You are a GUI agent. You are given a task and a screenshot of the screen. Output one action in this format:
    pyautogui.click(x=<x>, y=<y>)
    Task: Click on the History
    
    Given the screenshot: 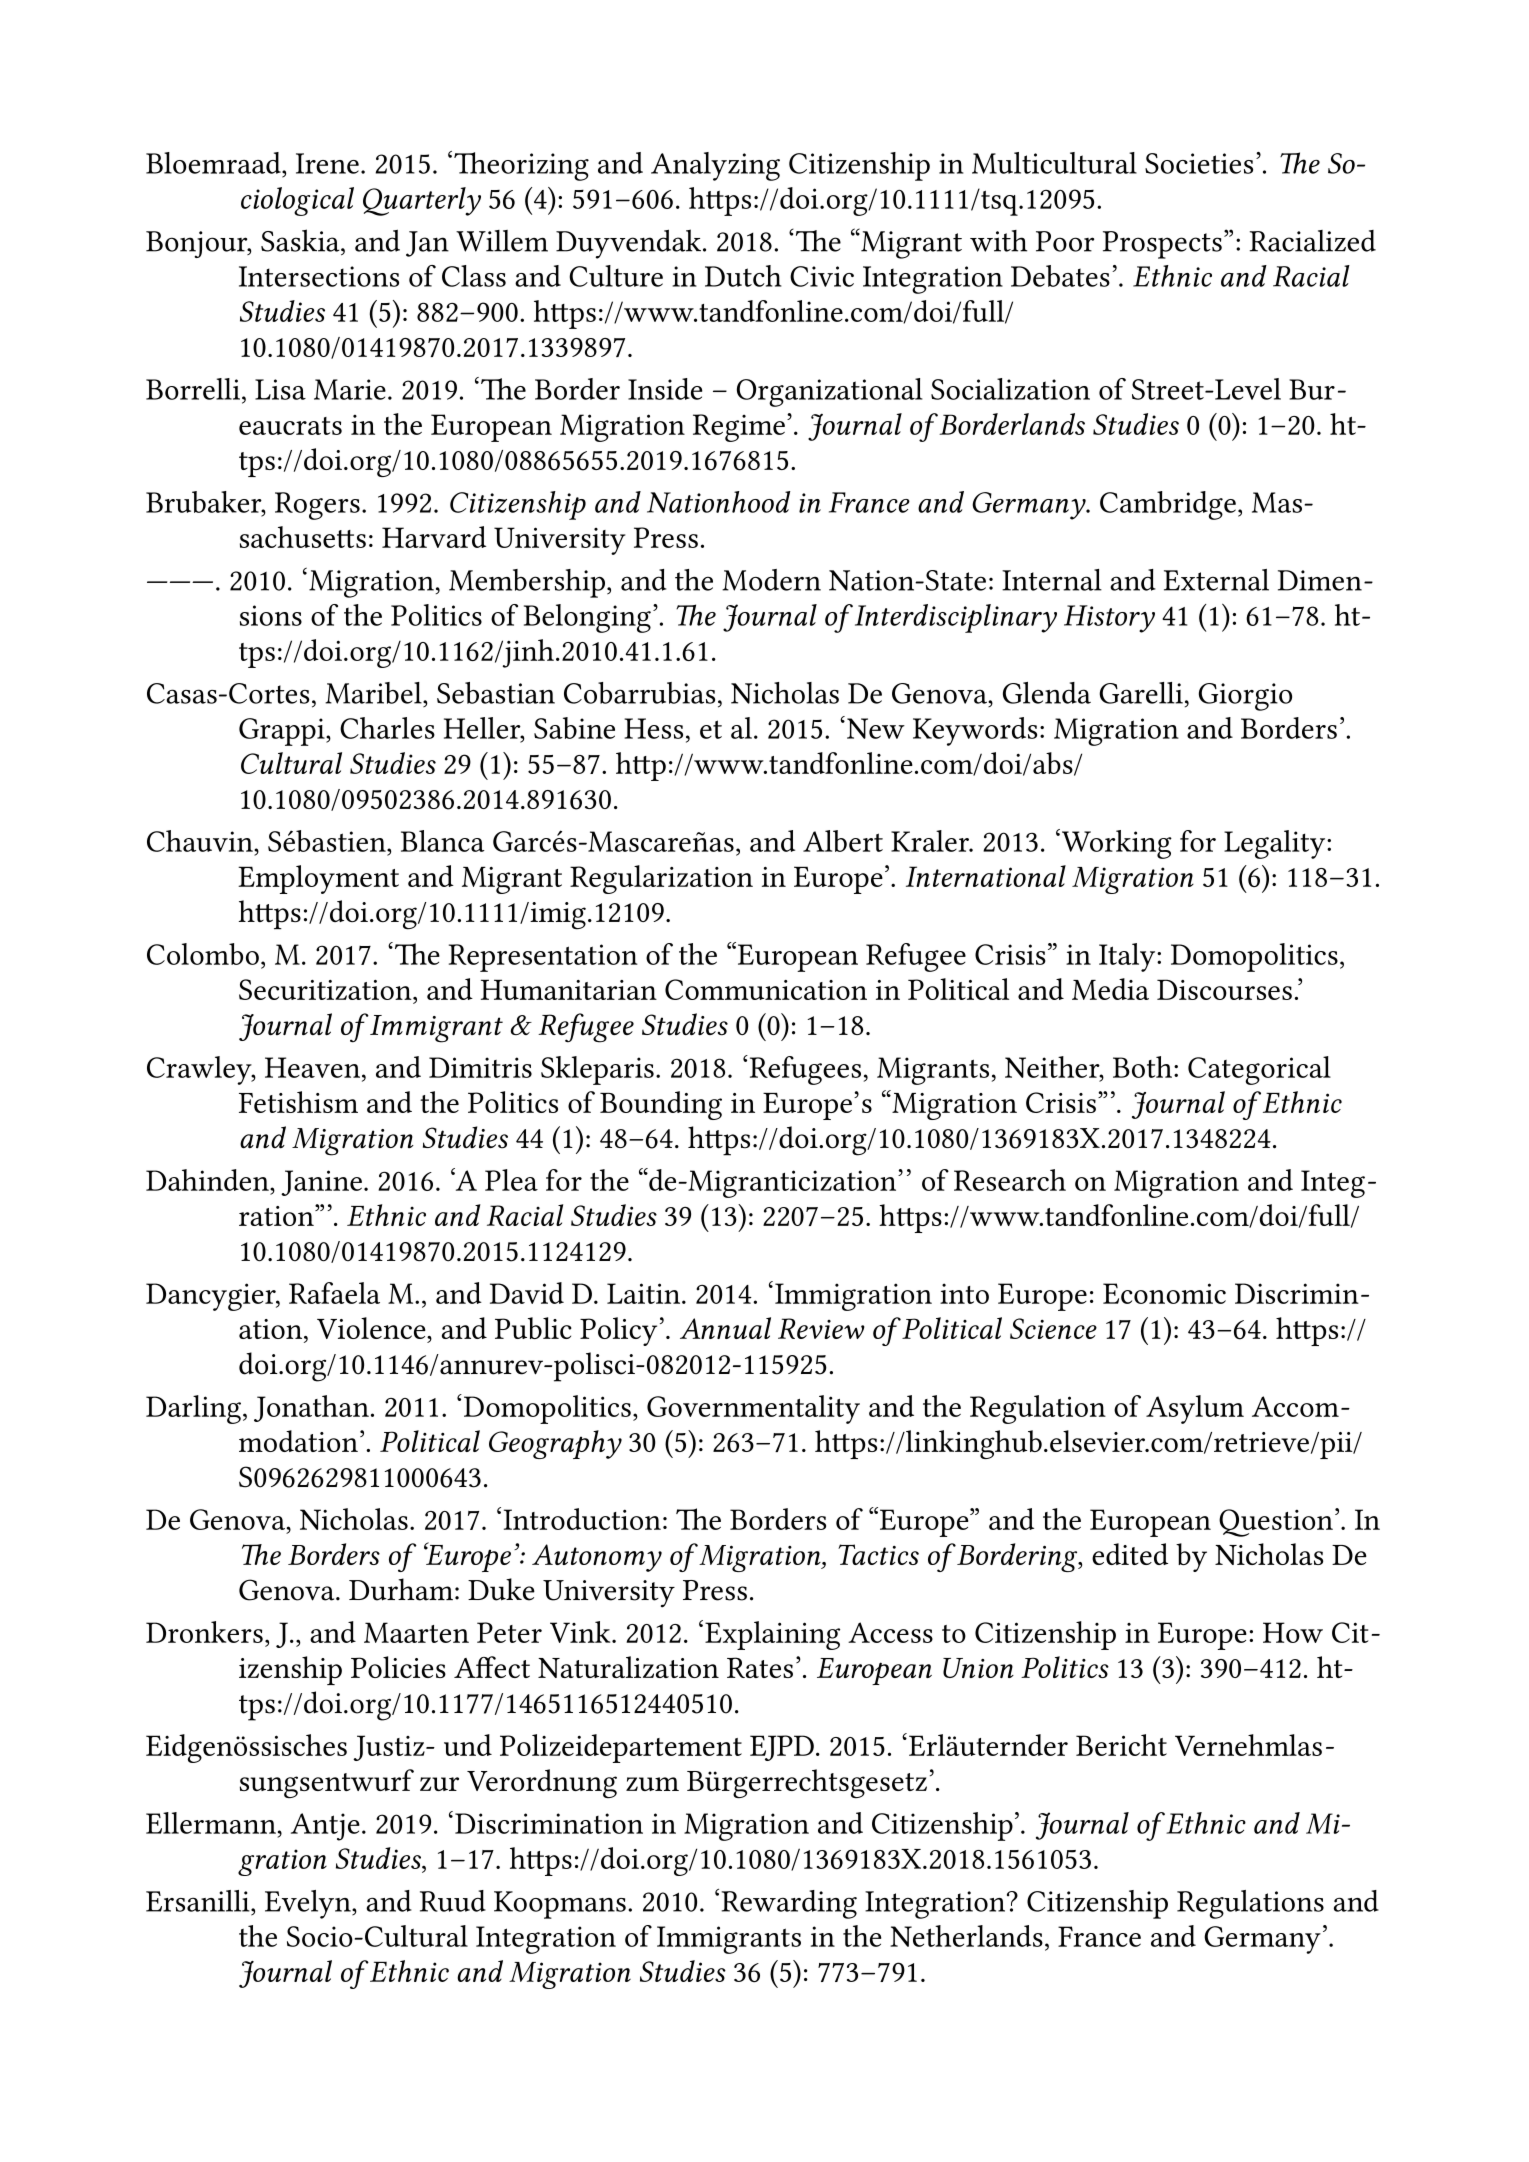 What is the action you would take?
    pyautogui.click(x=1109, y=619)
